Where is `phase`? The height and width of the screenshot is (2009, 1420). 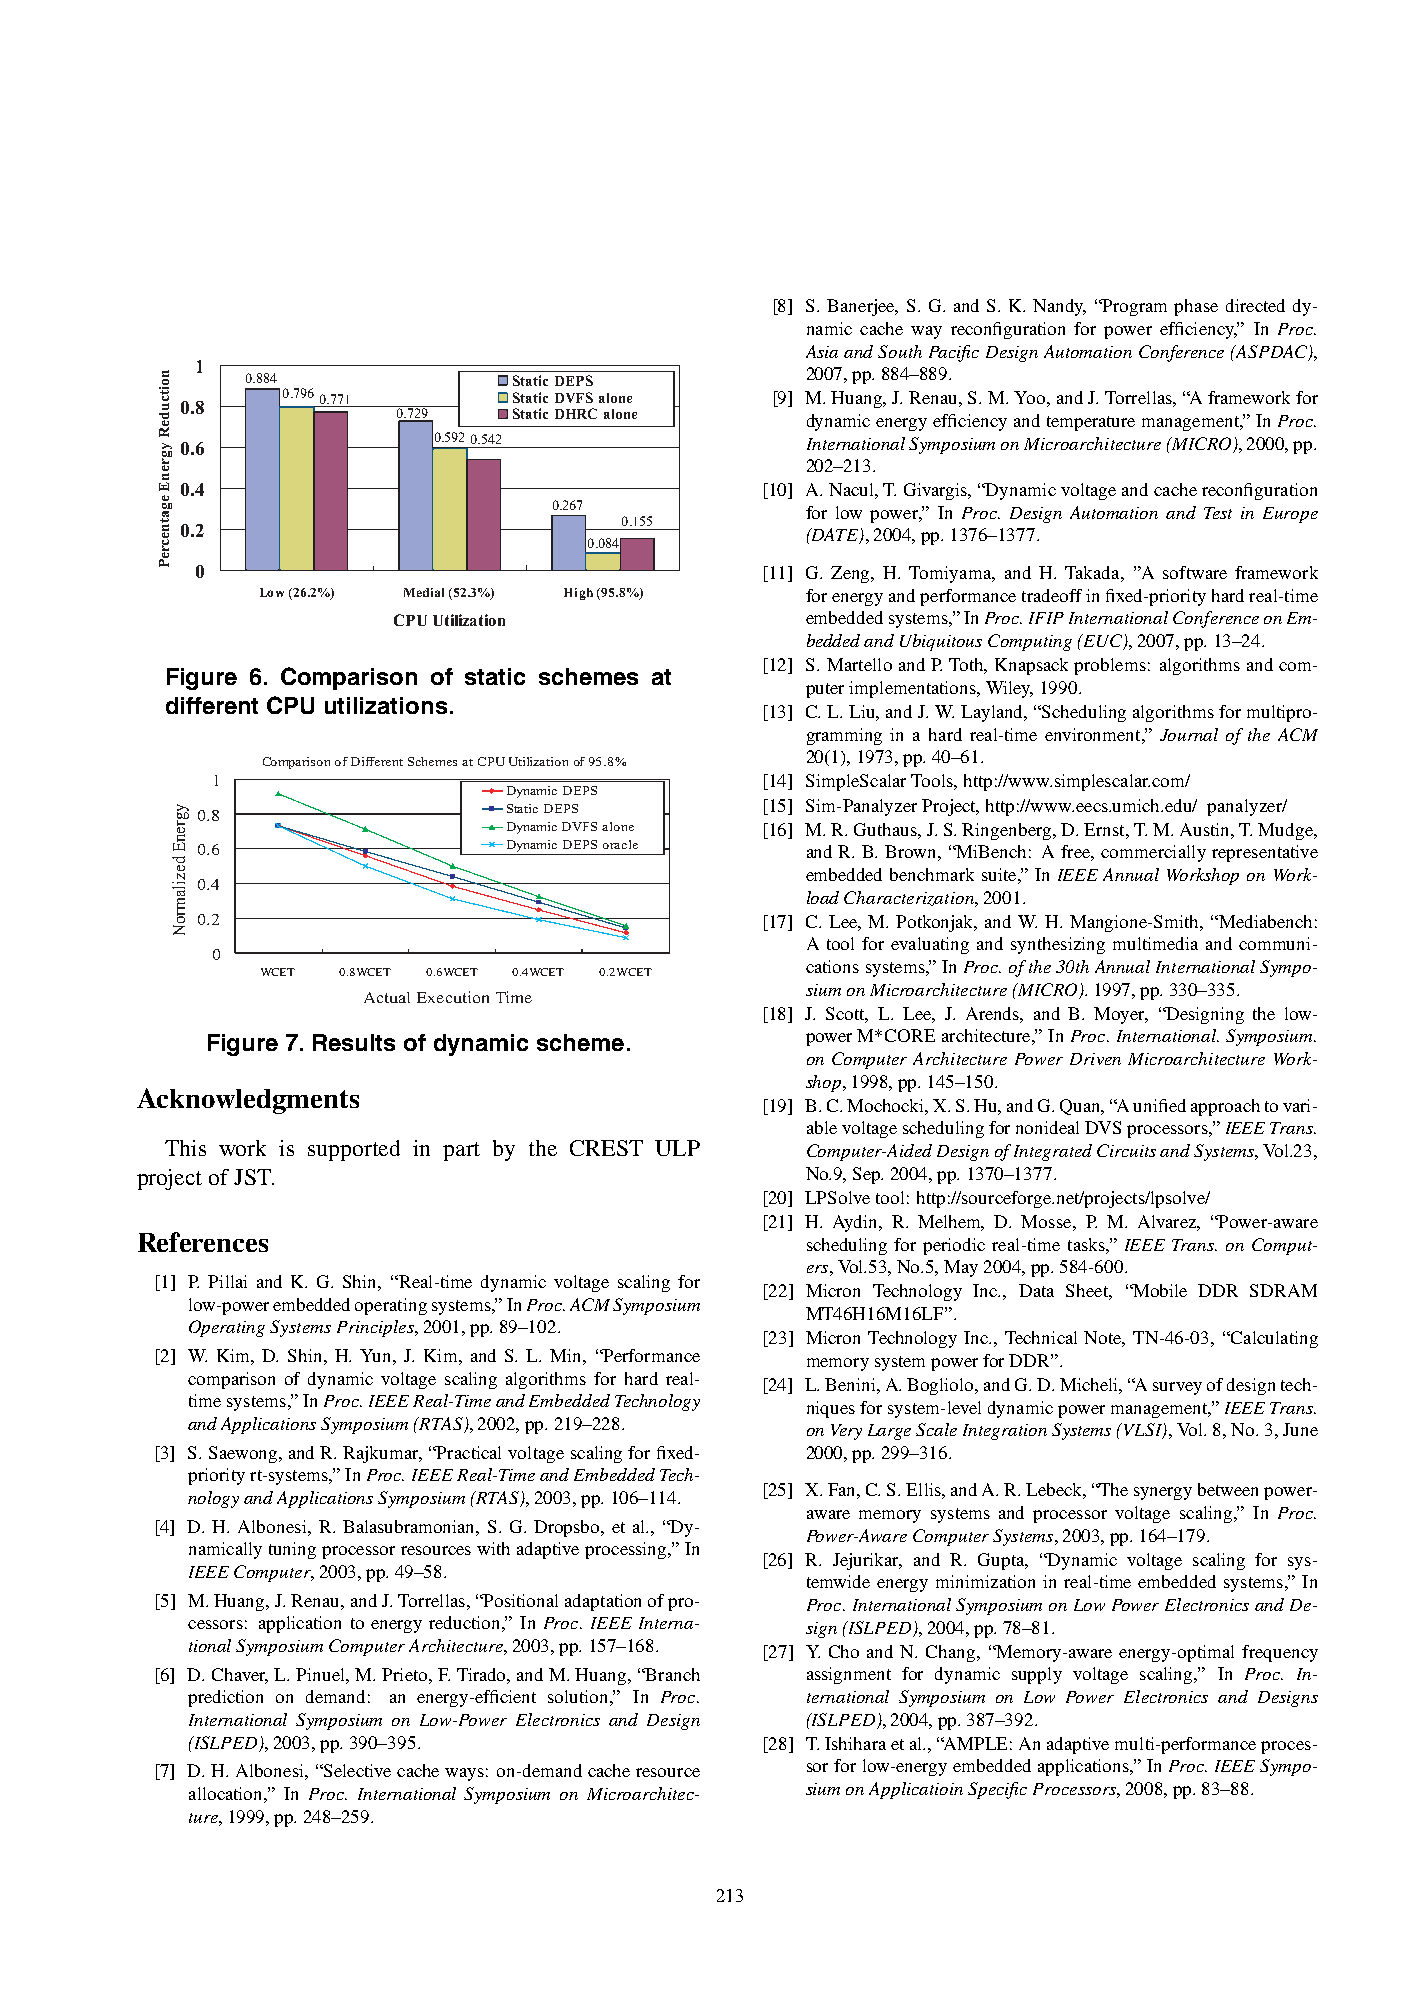 phase is located at coordinates (1196, 307).
